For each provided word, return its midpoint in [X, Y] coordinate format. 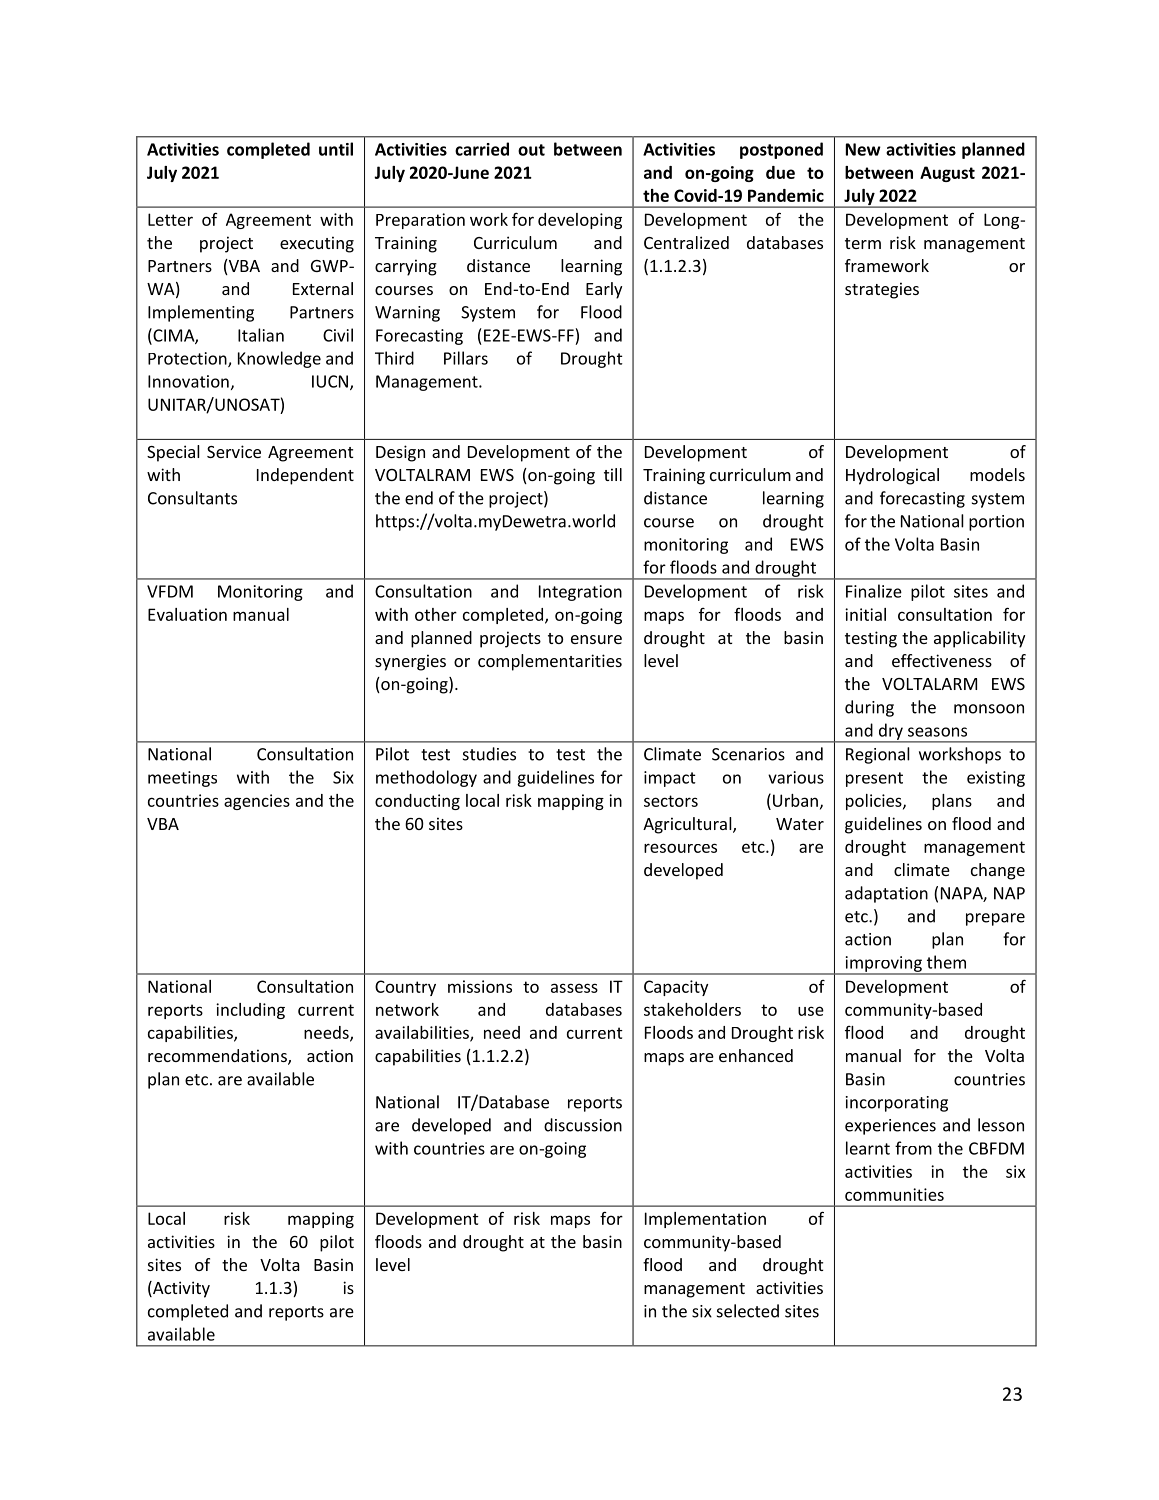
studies [489, 754]
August [947, 174]
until [336, 149]
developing [580, 221]
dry [890, 732]
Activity [180, 1289]
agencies [257, 802]
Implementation [705, 1220]
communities [894, 1194]
